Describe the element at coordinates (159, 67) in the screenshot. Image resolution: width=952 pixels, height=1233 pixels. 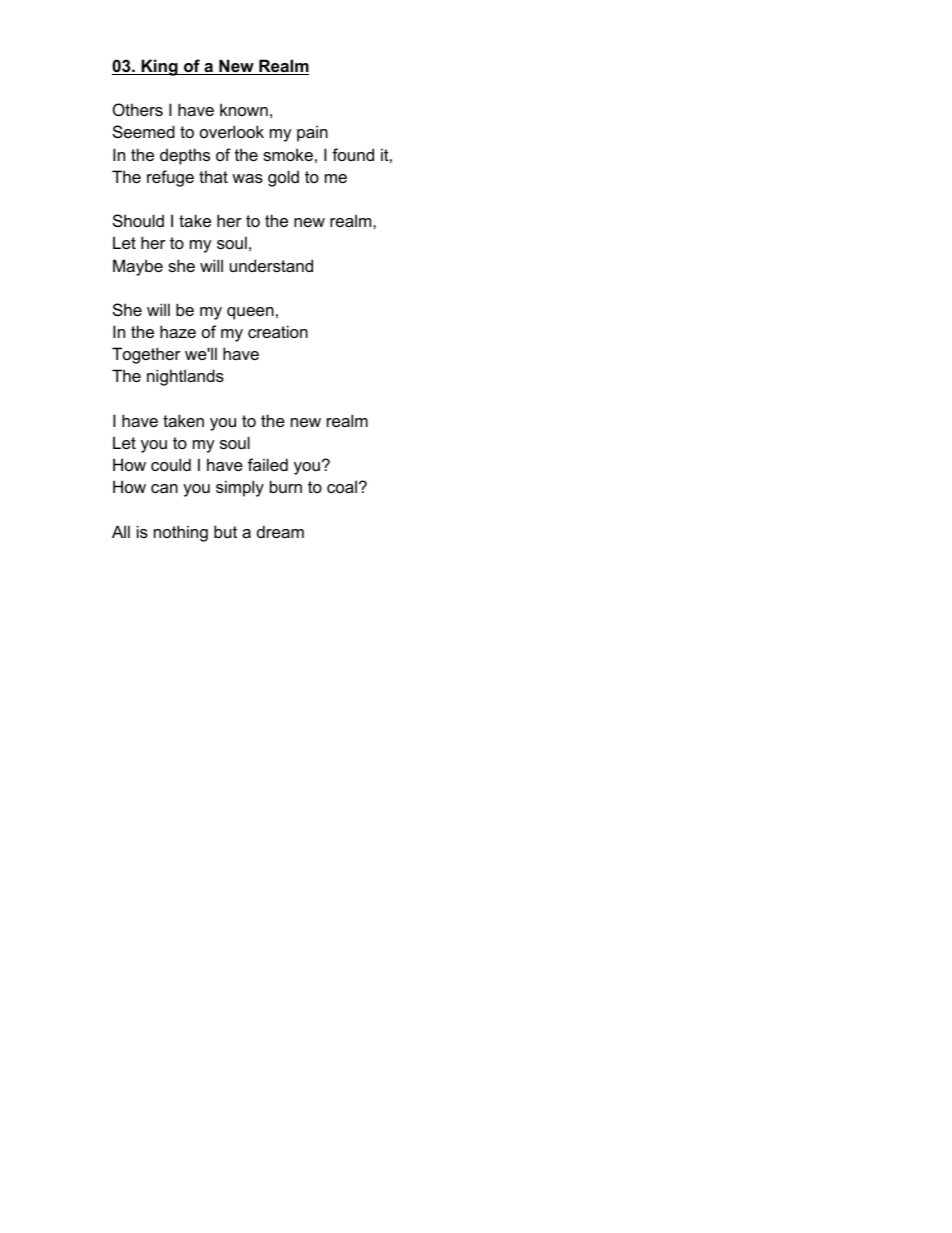
I see `King` at that location.
